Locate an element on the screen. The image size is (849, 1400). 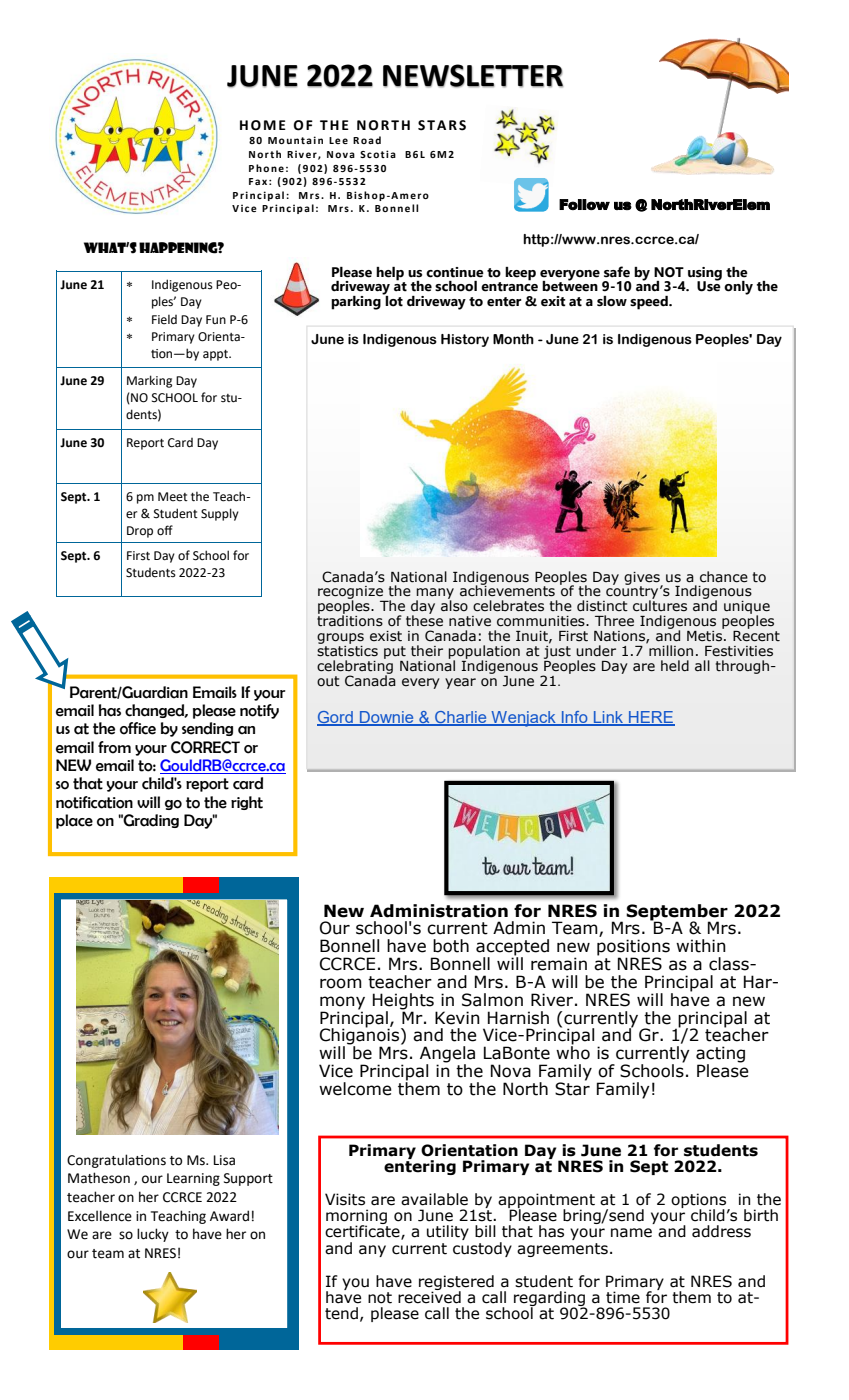
lucky is located at coordinates (153, 1235).
